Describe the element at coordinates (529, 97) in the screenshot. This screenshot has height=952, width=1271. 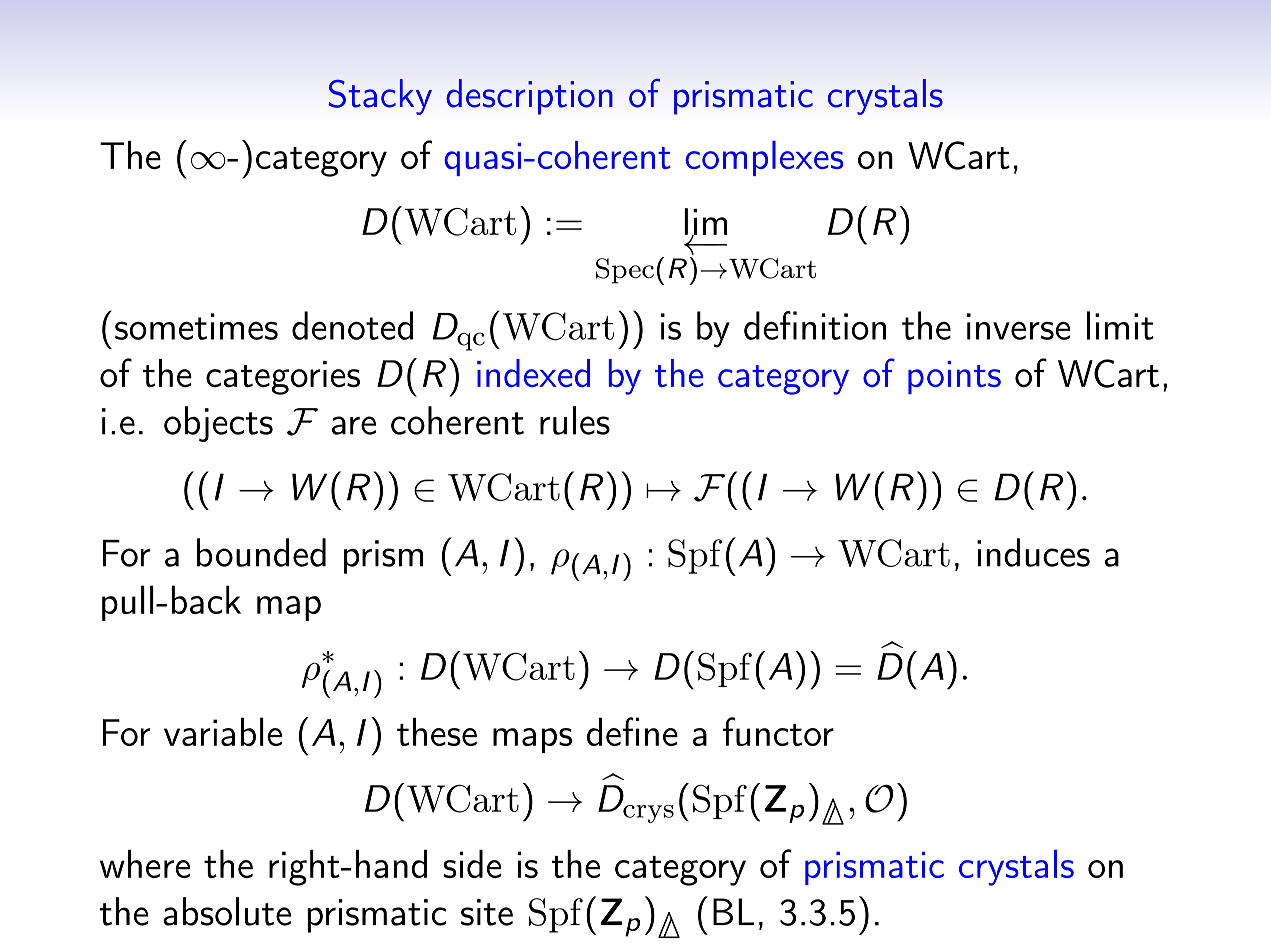
I see `description` at that location.
